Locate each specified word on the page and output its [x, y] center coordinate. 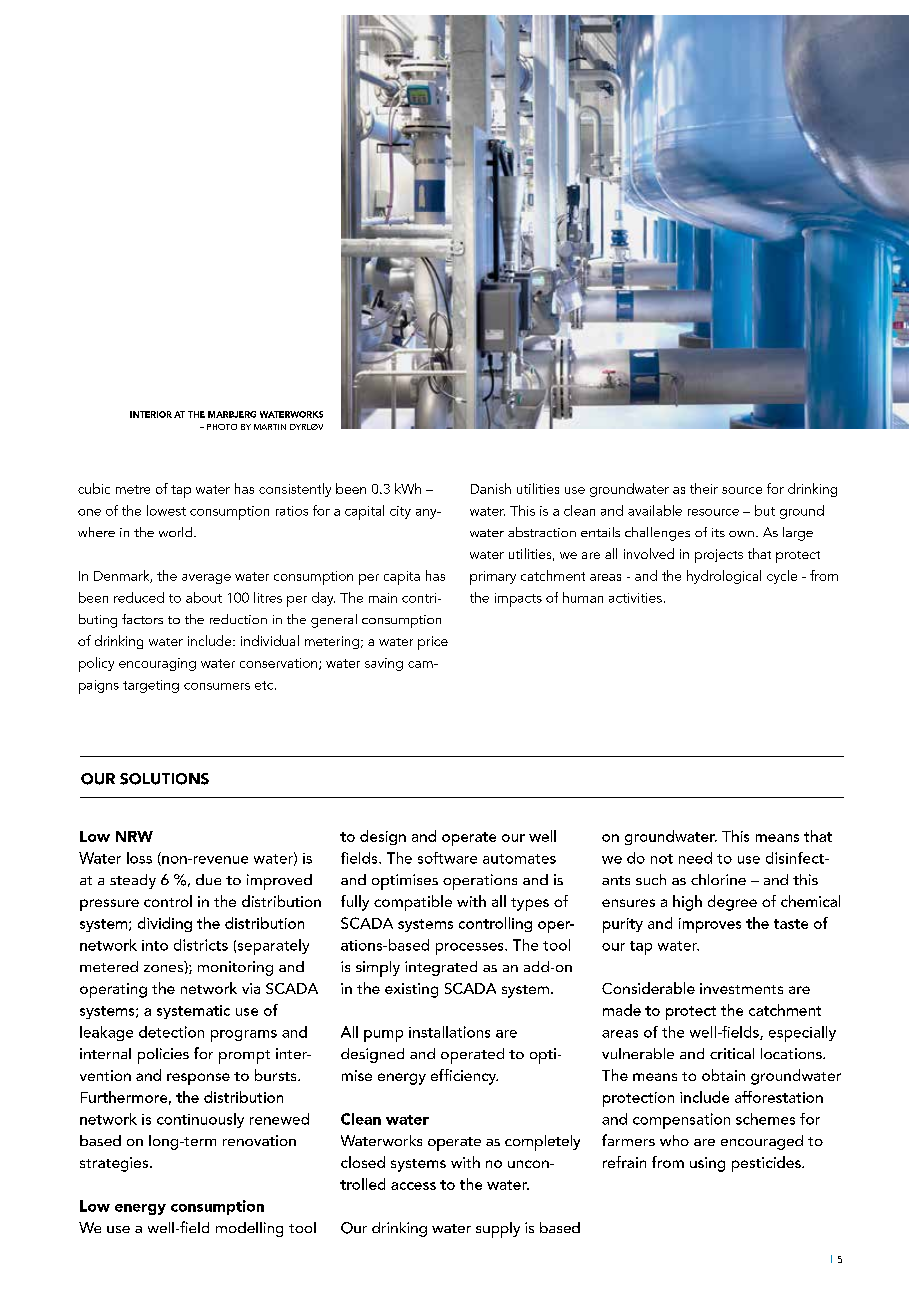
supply [498, 1230]
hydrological [724, 577]
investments [741, 988]
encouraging [157, 664]
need [695, 858]
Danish [491, 488]
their [704, 488]
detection [171, 1032]
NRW [134, 836]
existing [411, 990]
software [447, 858]
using [707, 1164]
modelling [249, 1229]
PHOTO [222, 427]
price [433, 643]
